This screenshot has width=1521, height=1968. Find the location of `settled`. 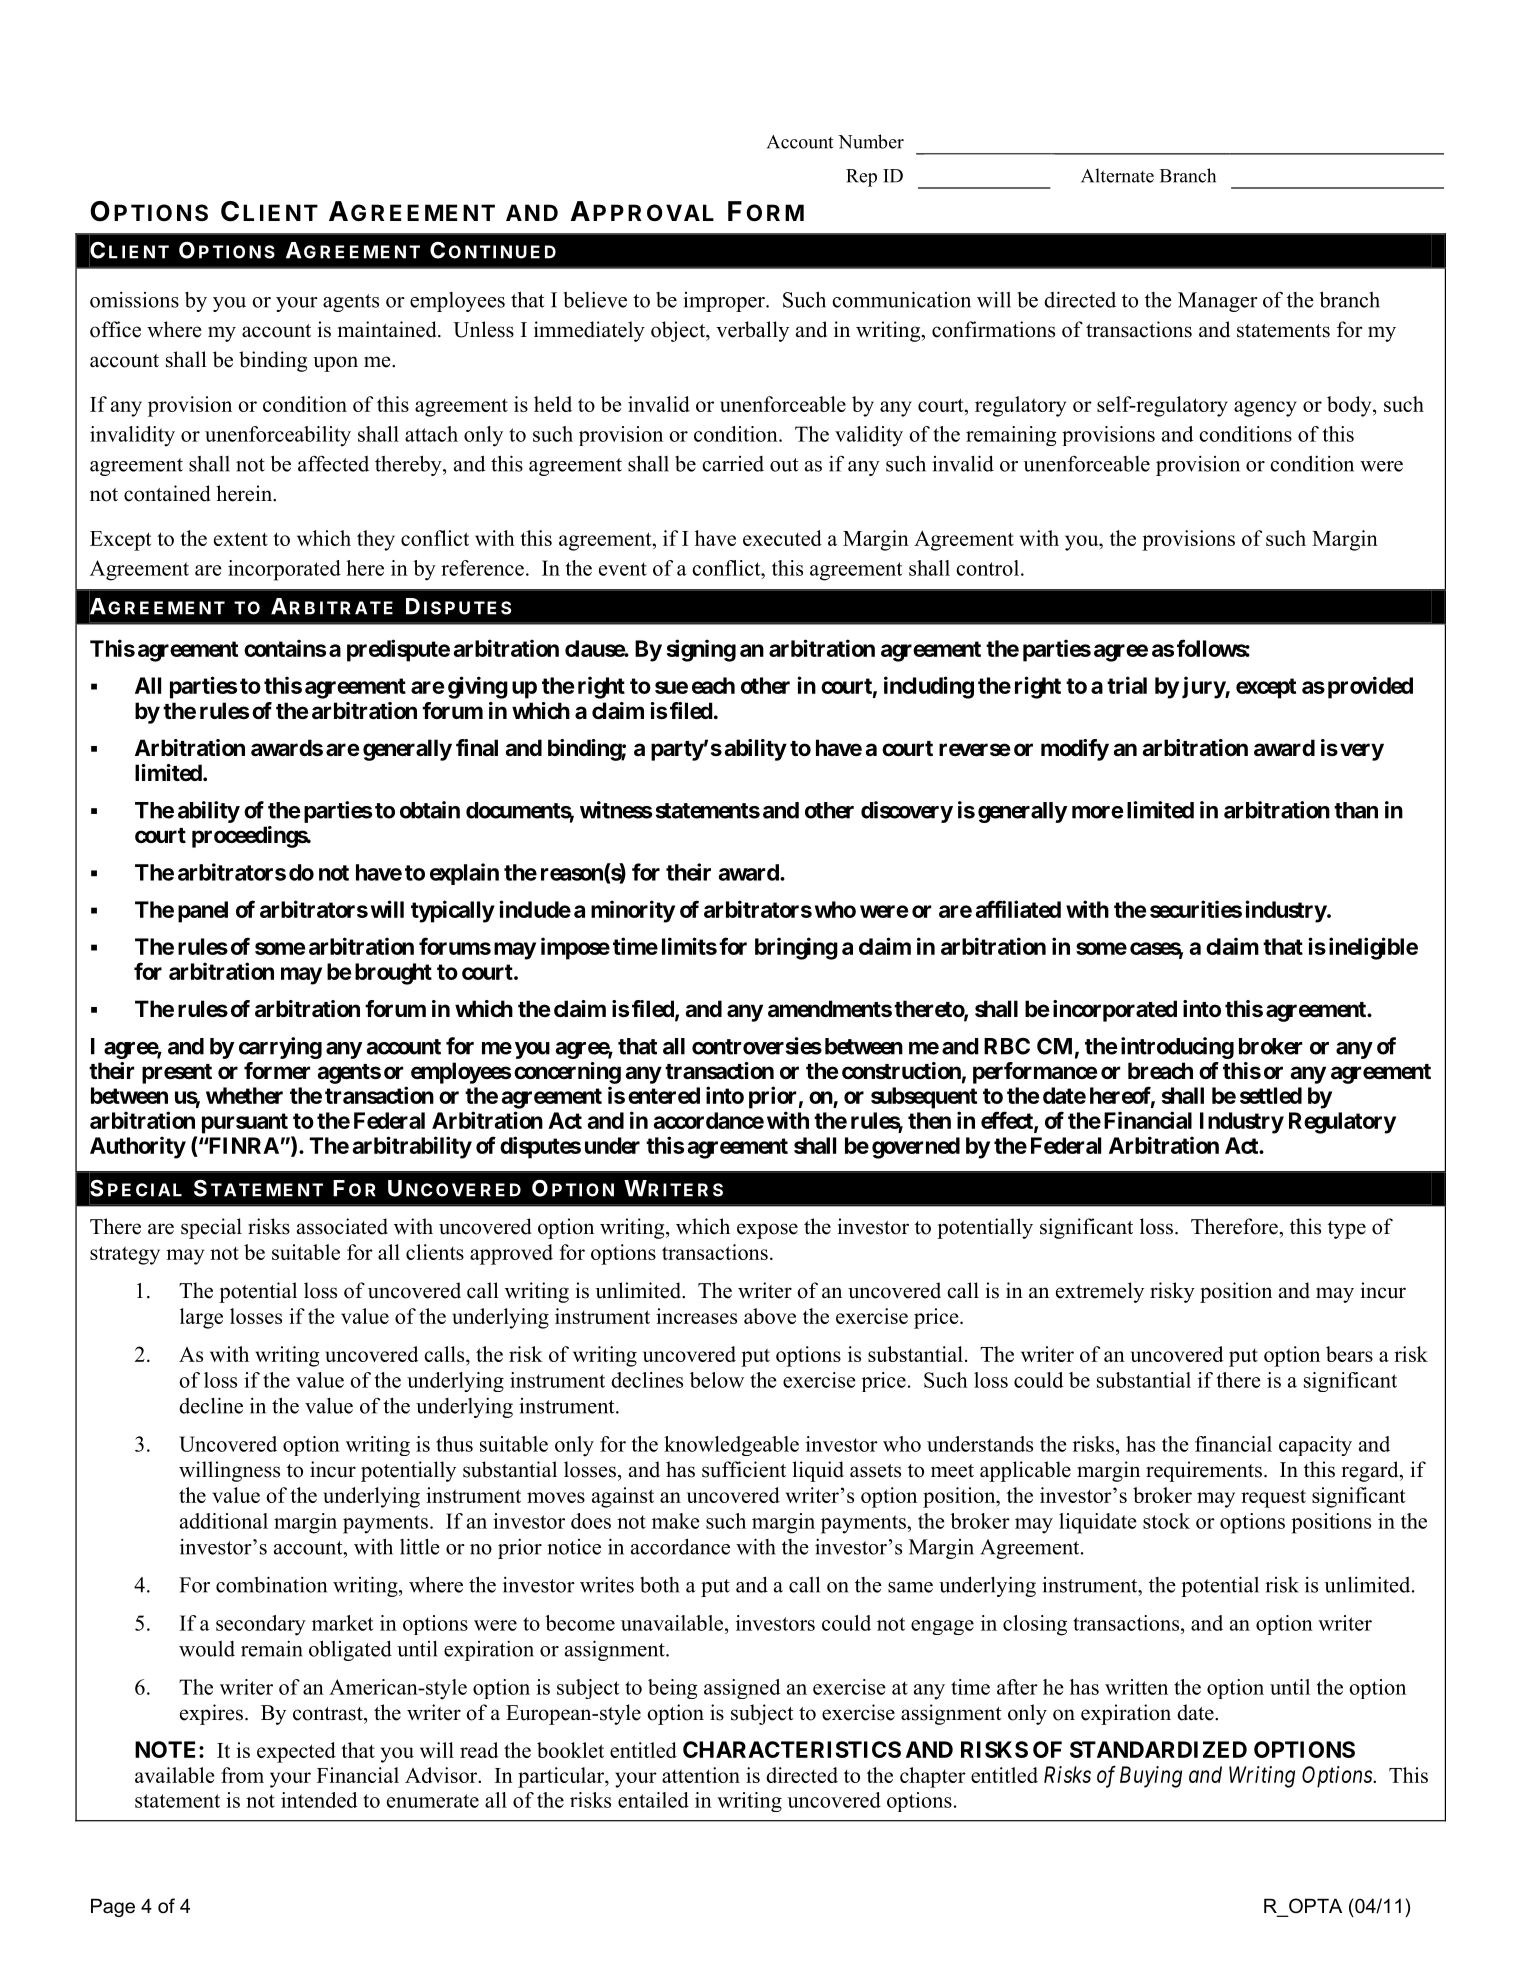

settled is located at coordinates (1271, 1095).
